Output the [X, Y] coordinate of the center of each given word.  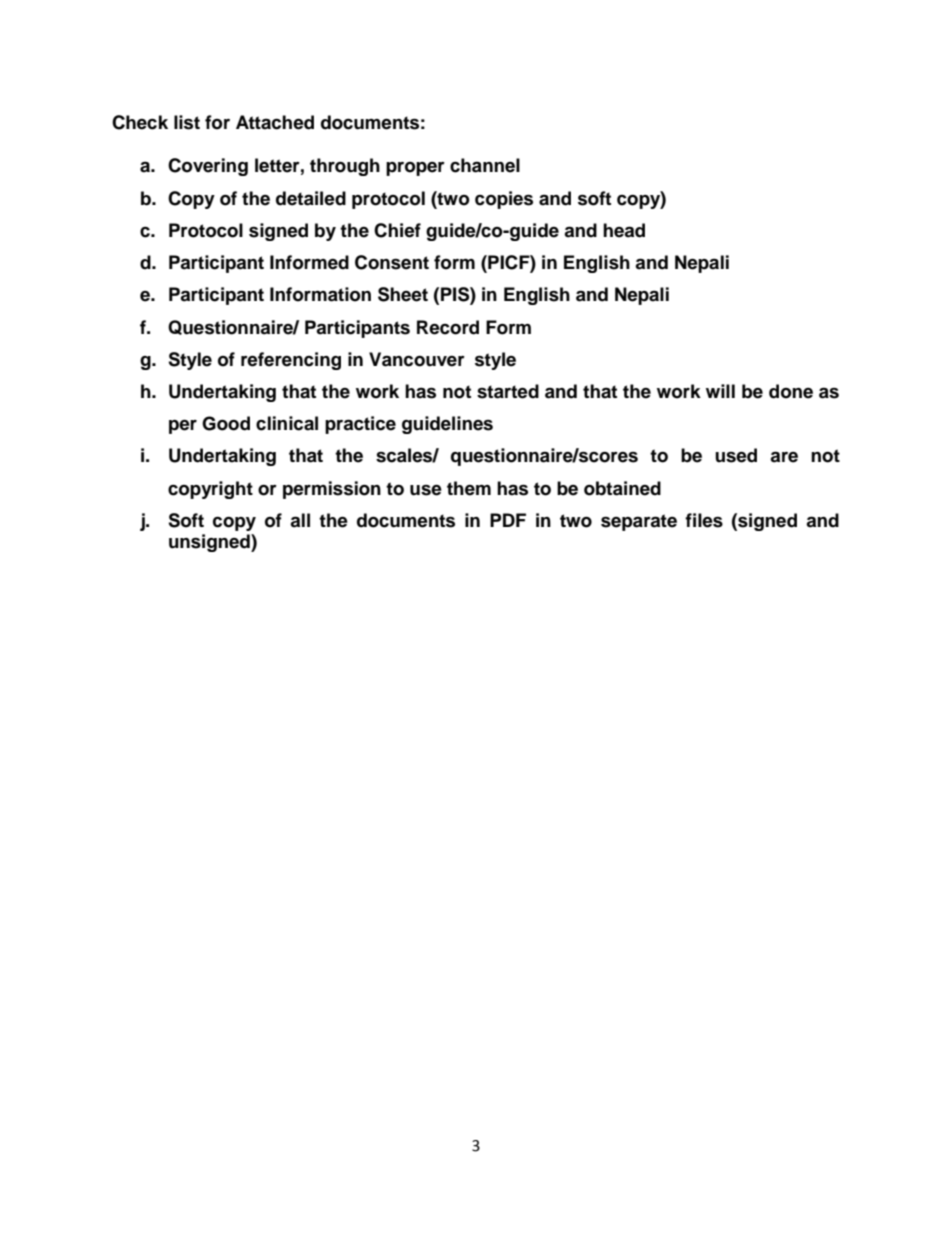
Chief [397, 230]
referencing [291, 361]
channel [485, 165]
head [624, 230]
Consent [392, 262]
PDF [508, 520]
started [508, 391]
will [720, 391]
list [187, 122]
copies [504, 200]
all [300, 520]
